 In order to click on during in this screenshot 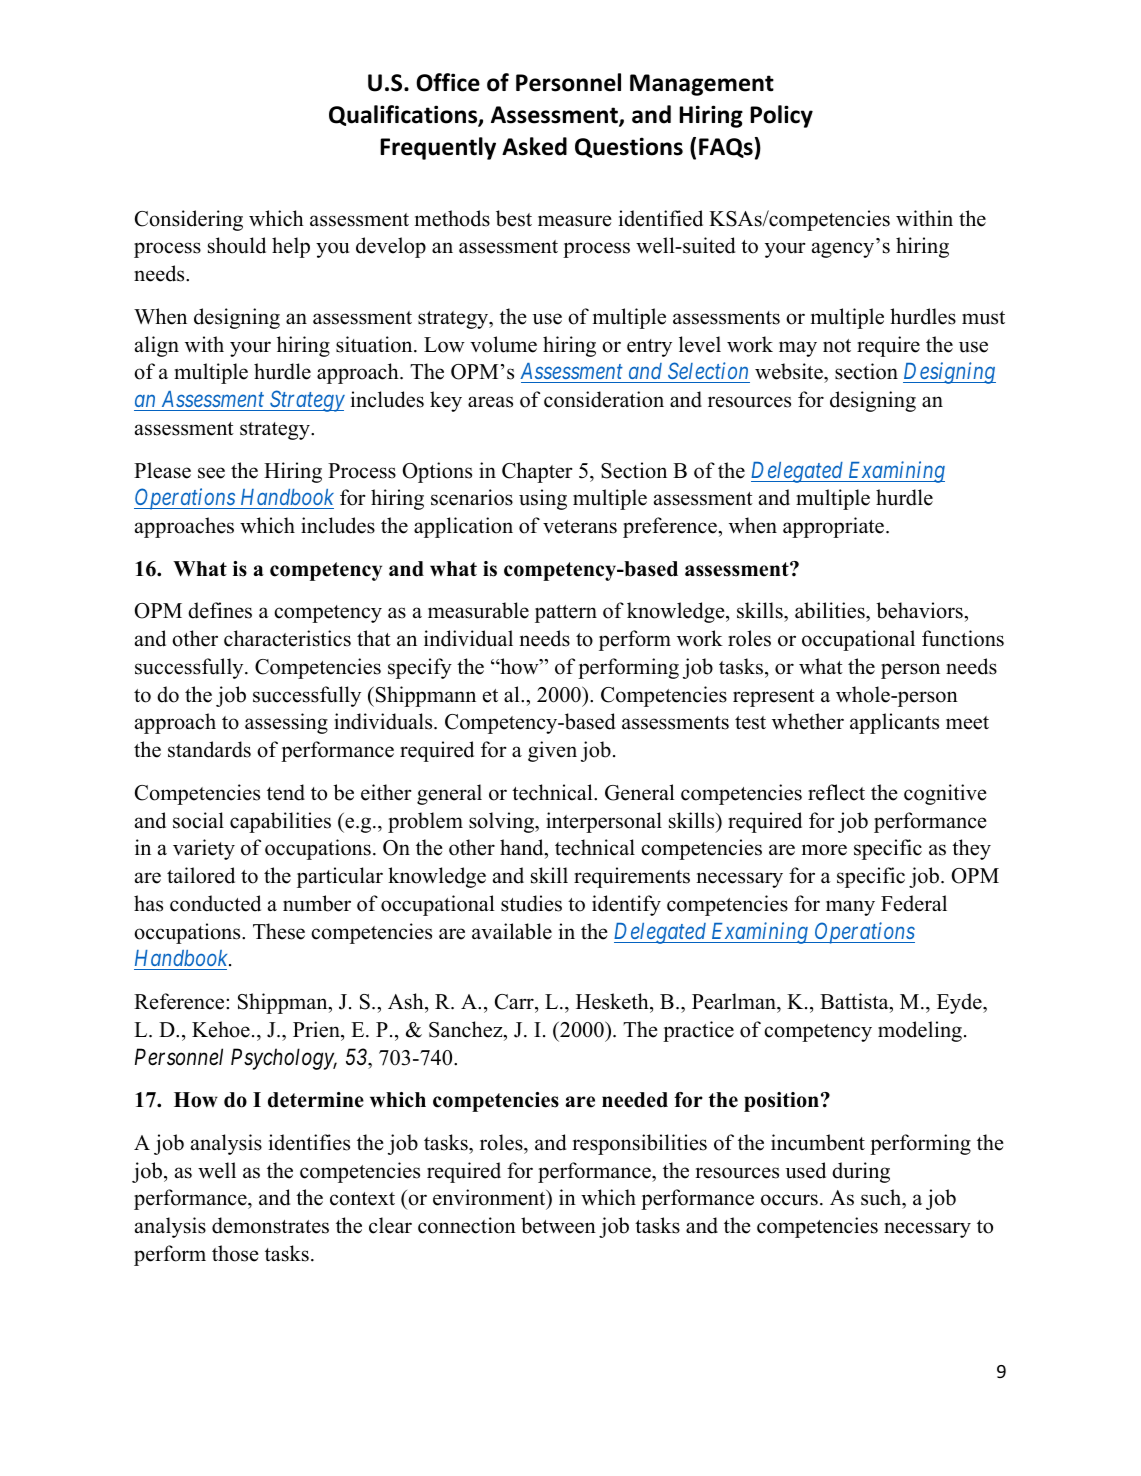, I will do `click(861, 1172)`.
